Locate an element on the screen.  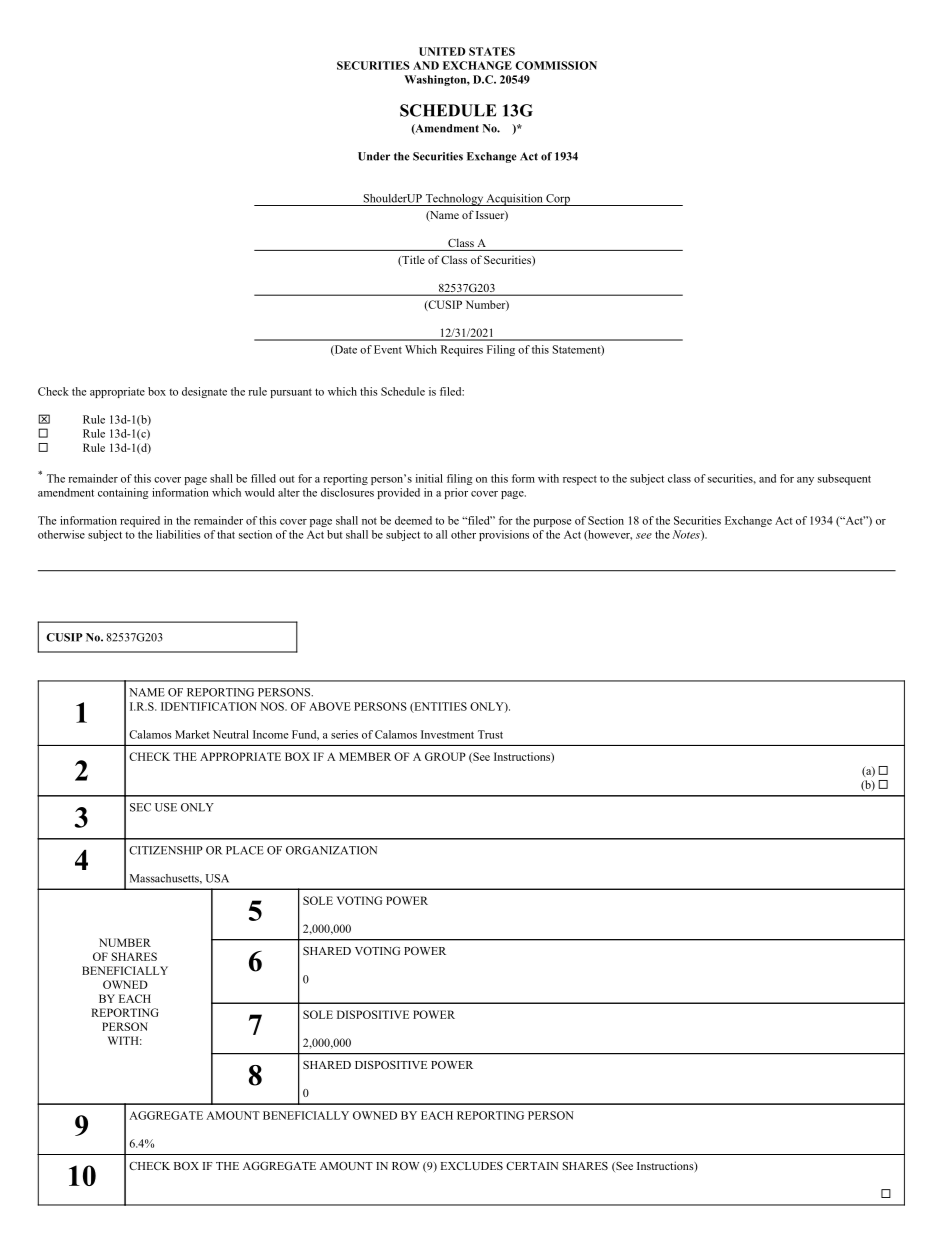
any is located at coordinates (805, 481).
